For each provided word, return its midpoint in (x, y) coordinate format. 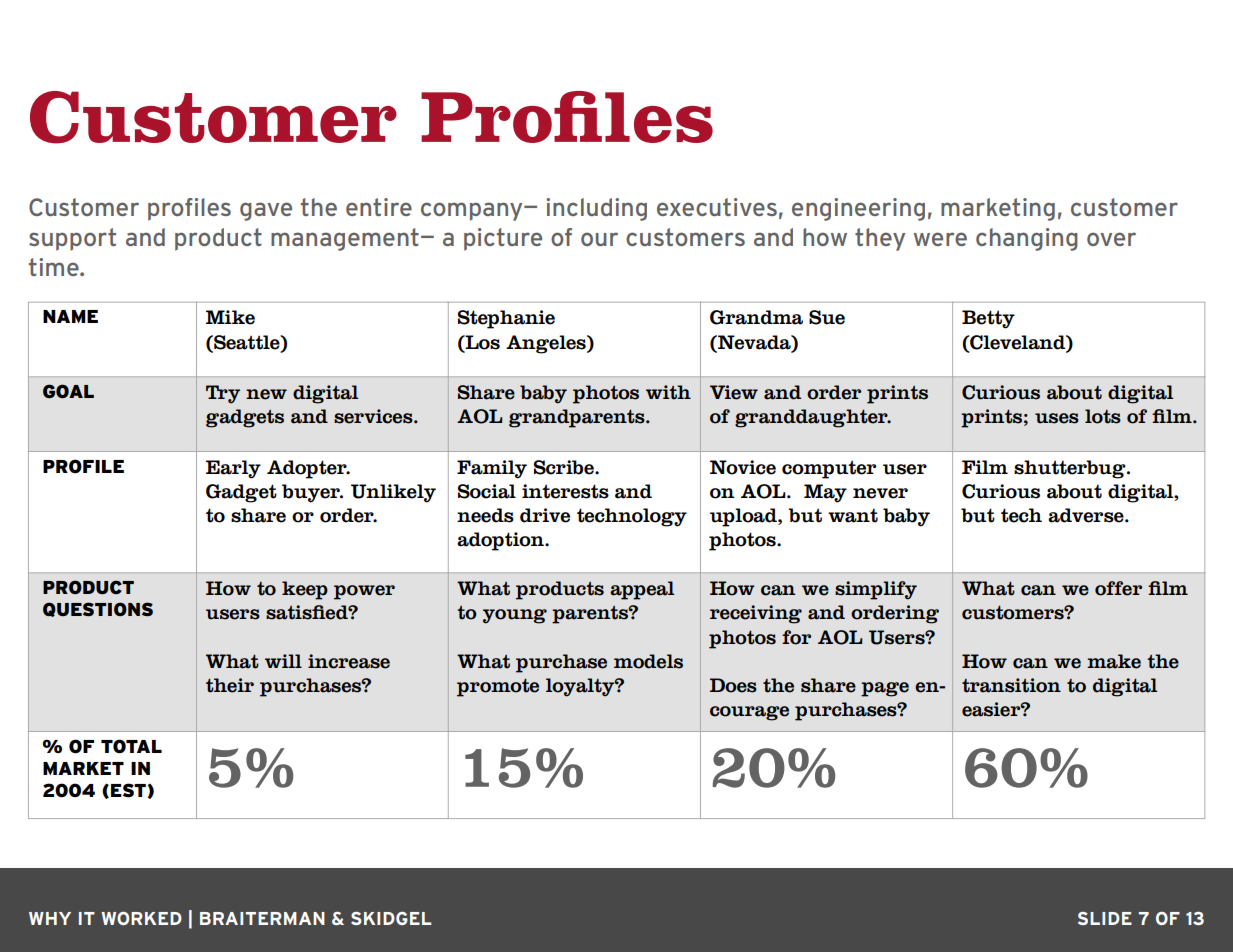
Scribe (565, 467)
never (880, 493)
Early (233, 469)
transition (1011, 685)
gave (266, 211)
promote (498, 688)
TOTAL (131, 746)
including (596, 209)
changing (1027, 239)
